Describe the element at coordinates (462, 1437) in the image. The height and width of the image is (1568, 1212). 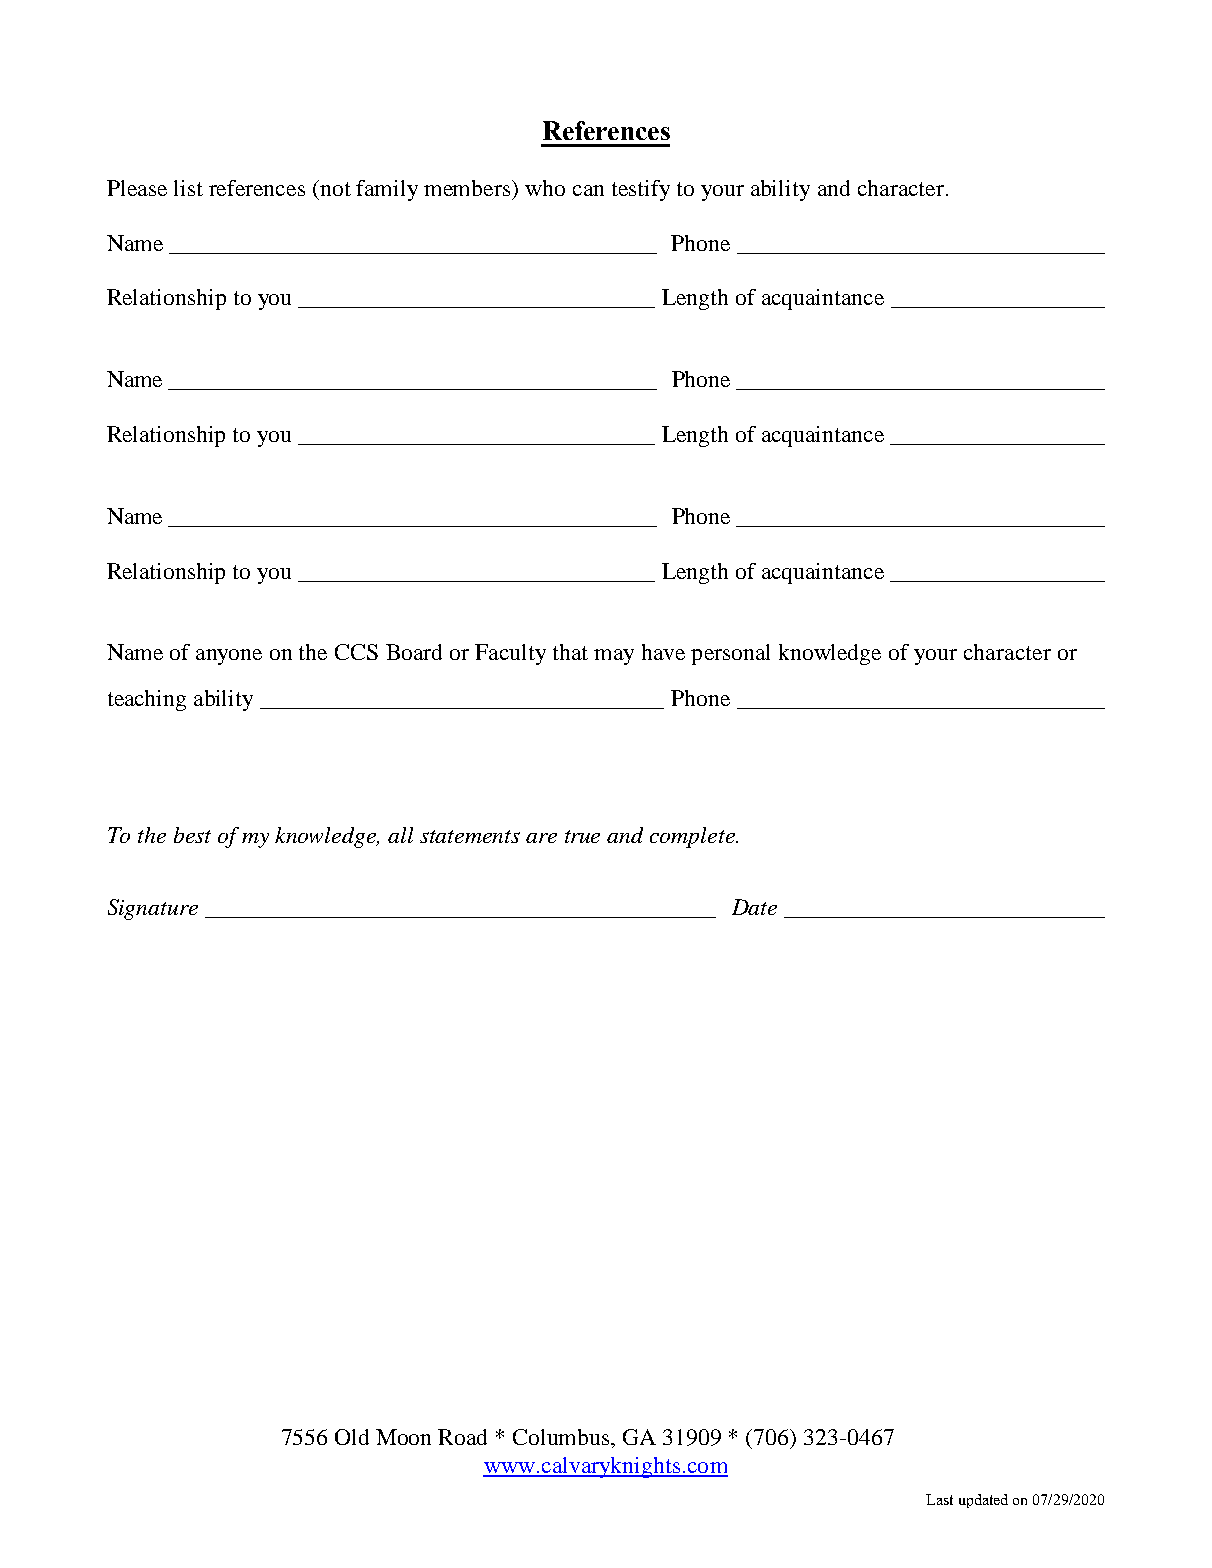
I see `Road` at that location.
